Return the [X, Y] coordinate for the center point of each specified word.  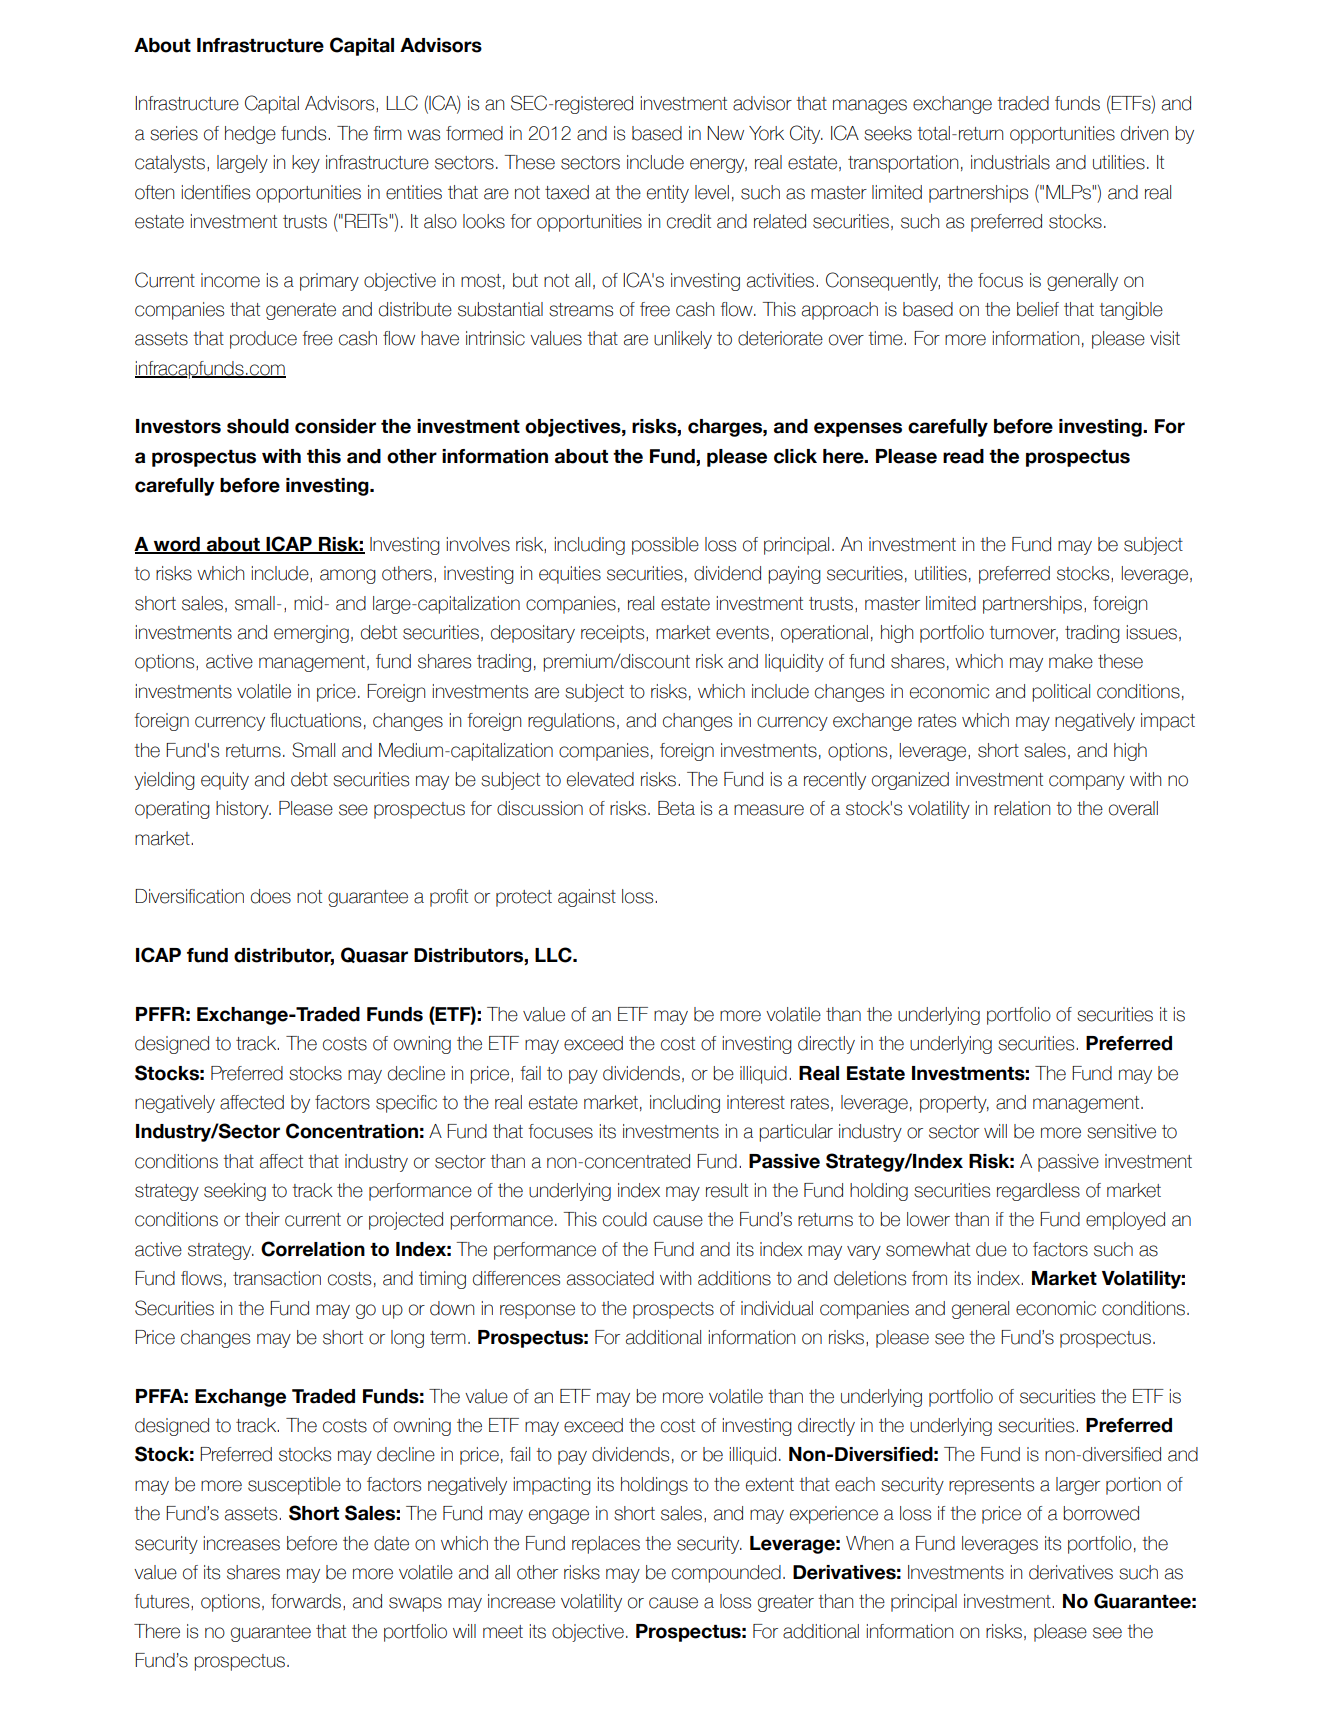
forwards [307, 1602]
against [587, 898]
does [271, 896]
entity [668, 194]
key [306, 164]
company [1087, 782]
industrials [1010, 162]
